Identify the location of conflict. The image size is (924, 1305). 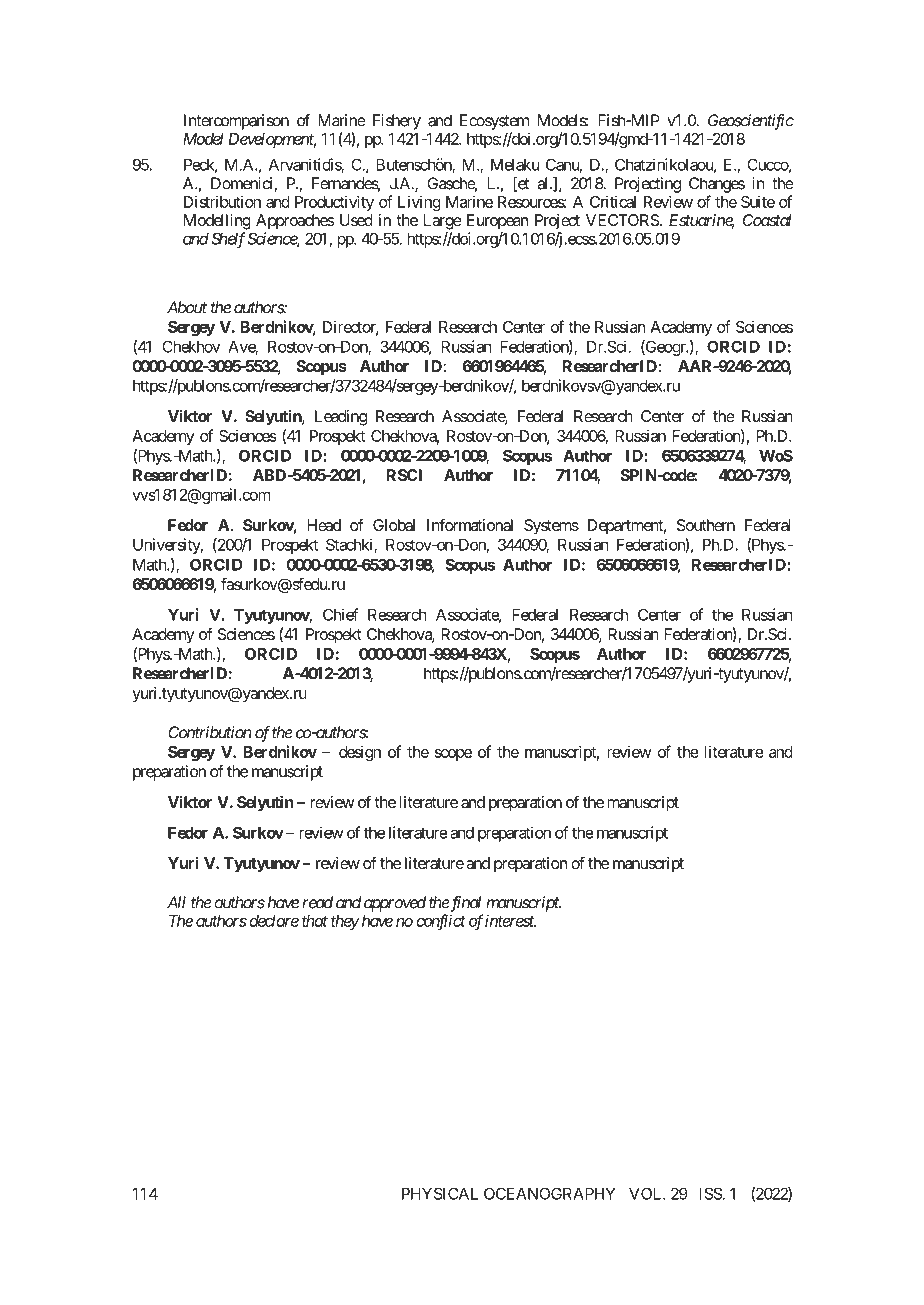
(441, 922).
